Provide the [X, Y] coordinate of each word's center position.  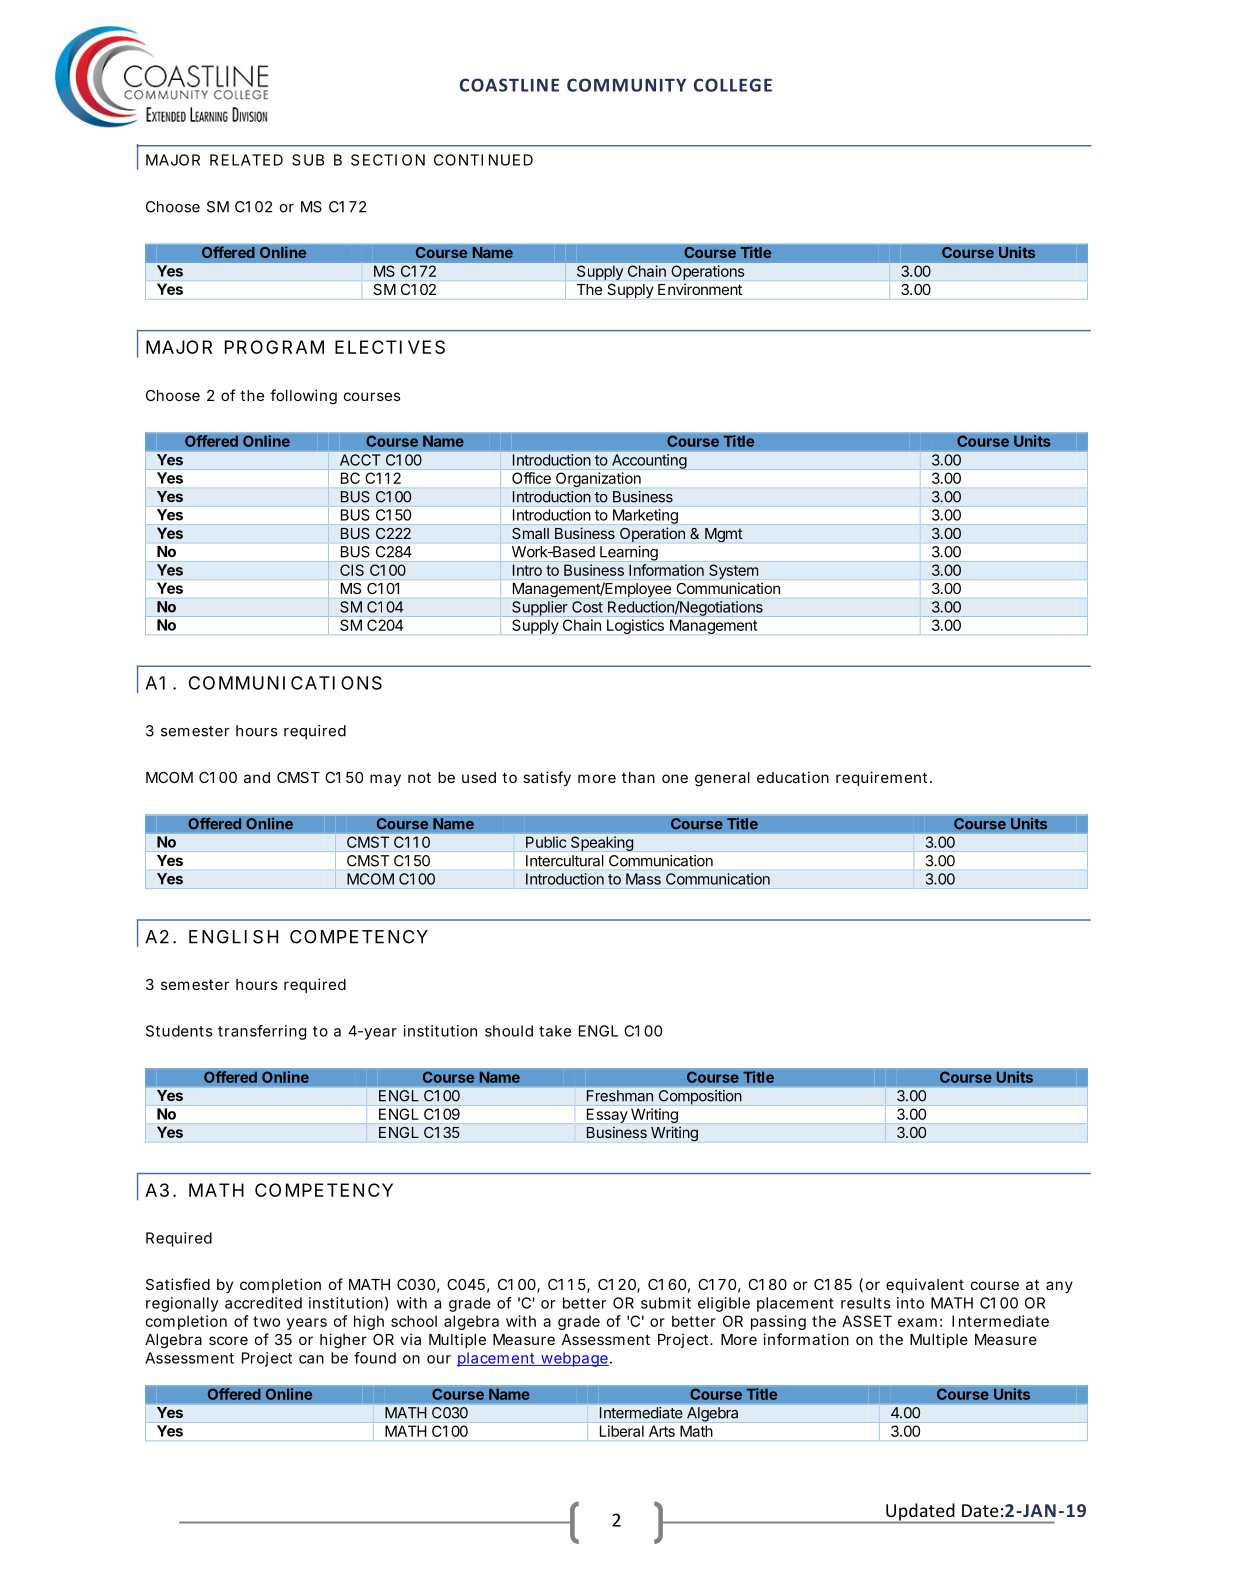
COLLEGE [733, 85]
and [257, 777]
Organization [598, 479]
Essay [607, 1115]
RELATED [246, 160]
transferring [262, 1032]
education [793, 777]
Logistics [635, 626]
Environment [700, 289]
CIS [352, 570]
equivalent [925, 1285]
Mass [643, 879]
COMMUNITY [626, 85]
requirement [883, 778]
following [303, 397]
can [311, 1359]
